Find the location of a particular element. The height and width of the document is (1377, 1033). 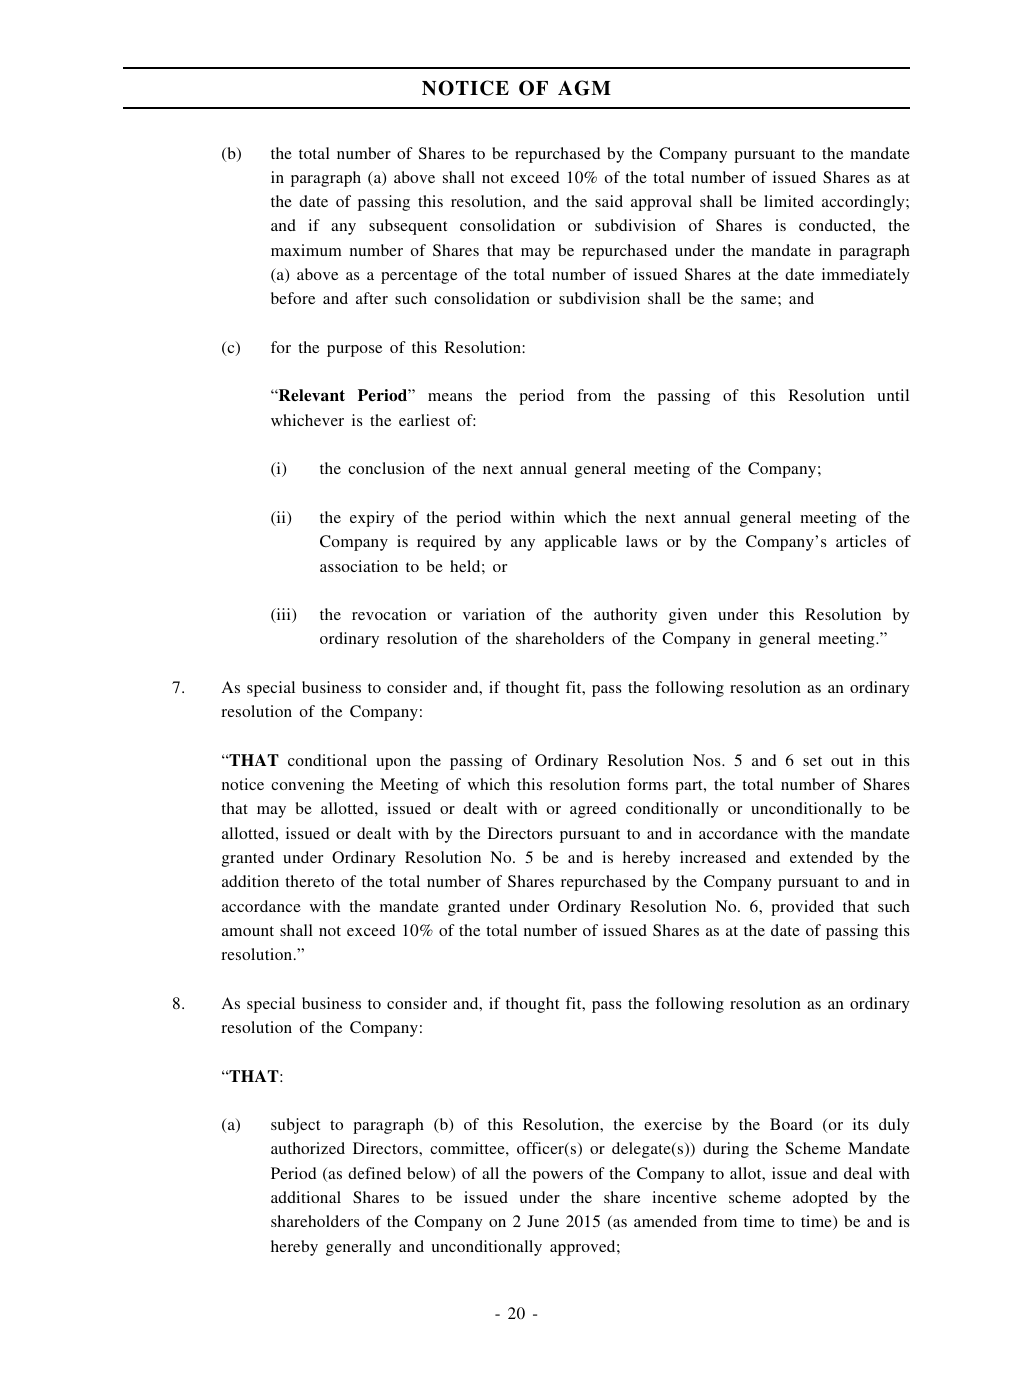

powers is located at coordinates (558, 1177).
